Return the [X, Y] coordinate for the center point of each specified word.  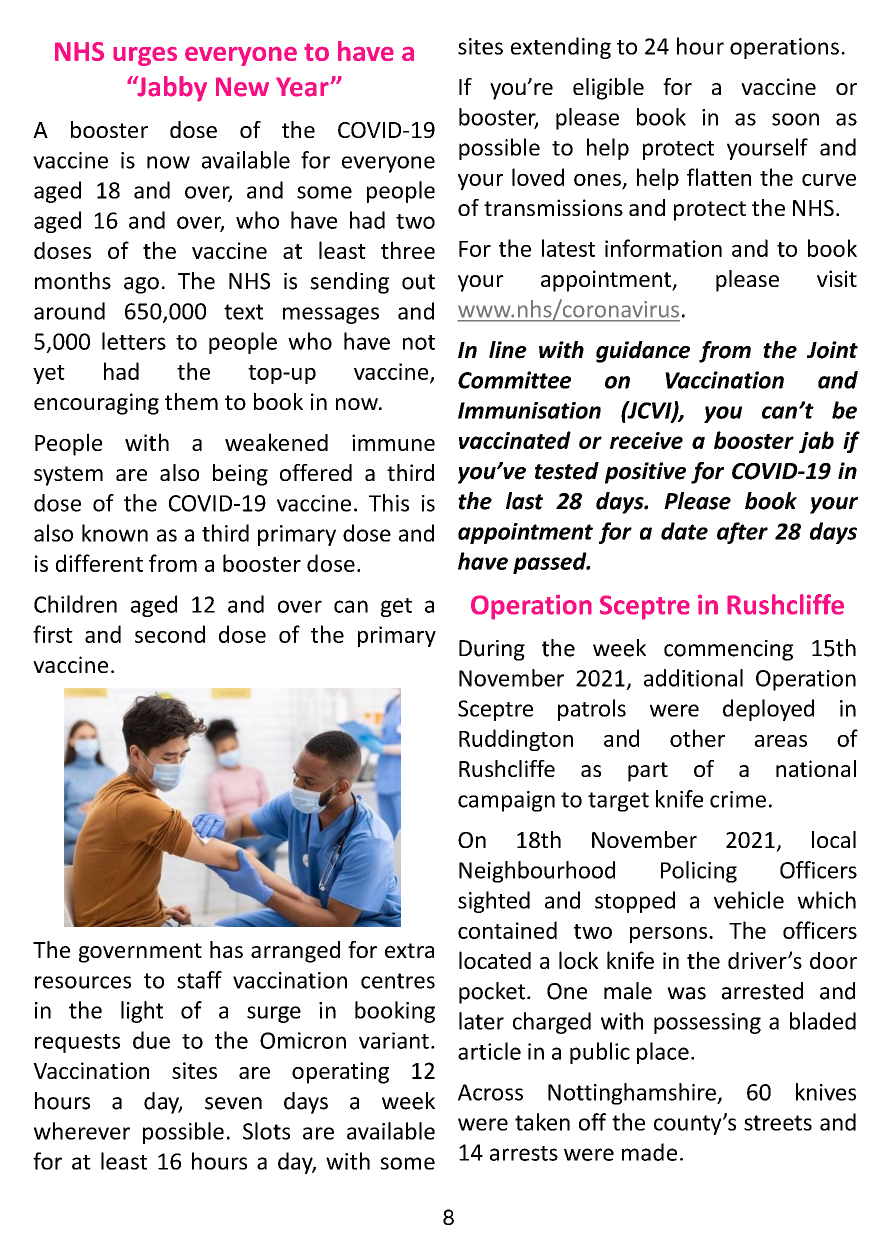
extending [561, 48]
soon [795, 119]
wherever [82, 1131]
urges [145, 56]
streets [778, 1123]
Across [490, 1092]
